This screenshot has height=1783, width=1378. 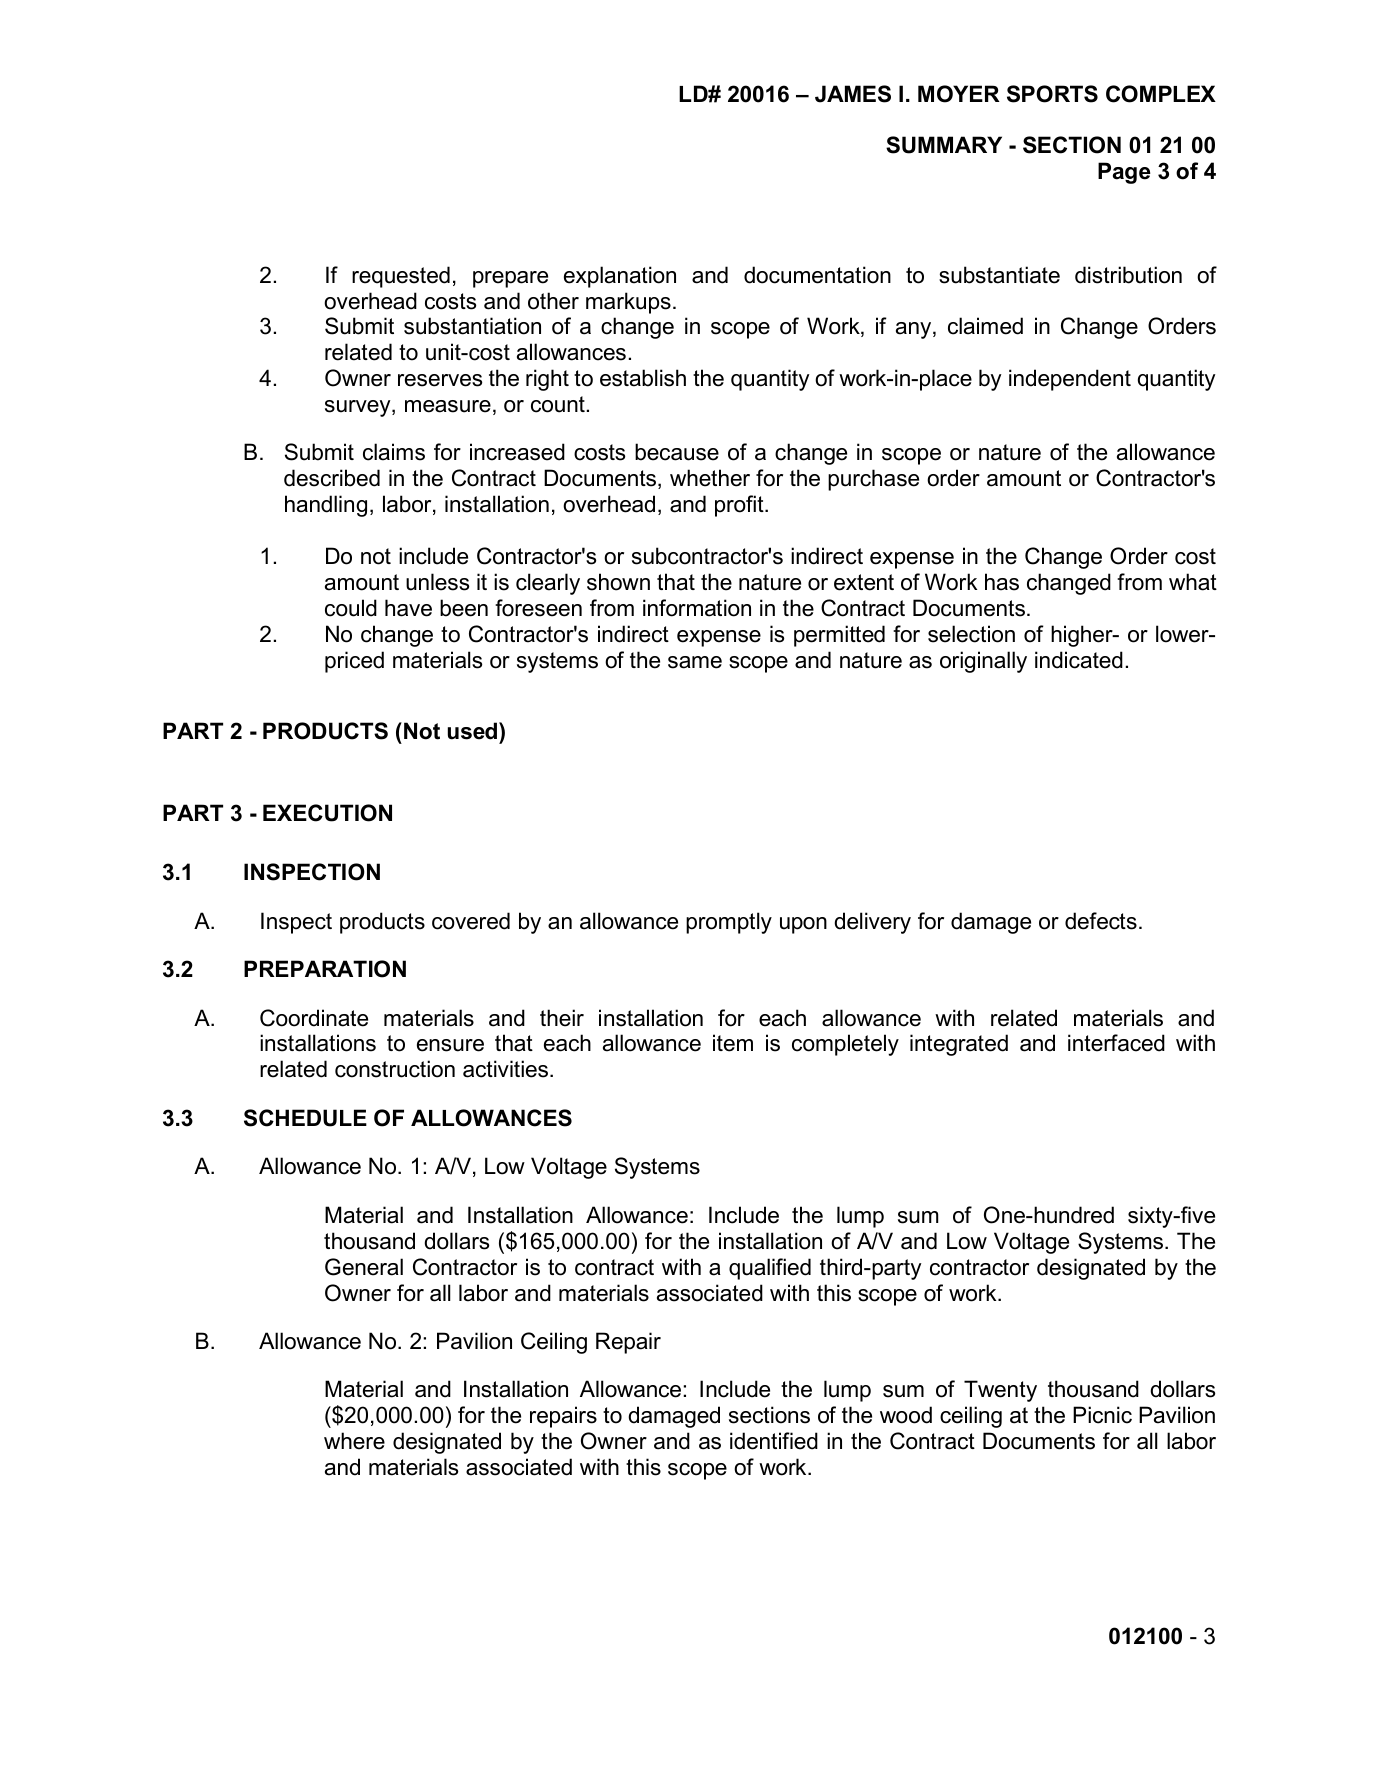 What do you see at coordinates (1079, 660) in the screenshot?
I see `indicated` at bounding box center [1079, 660].
